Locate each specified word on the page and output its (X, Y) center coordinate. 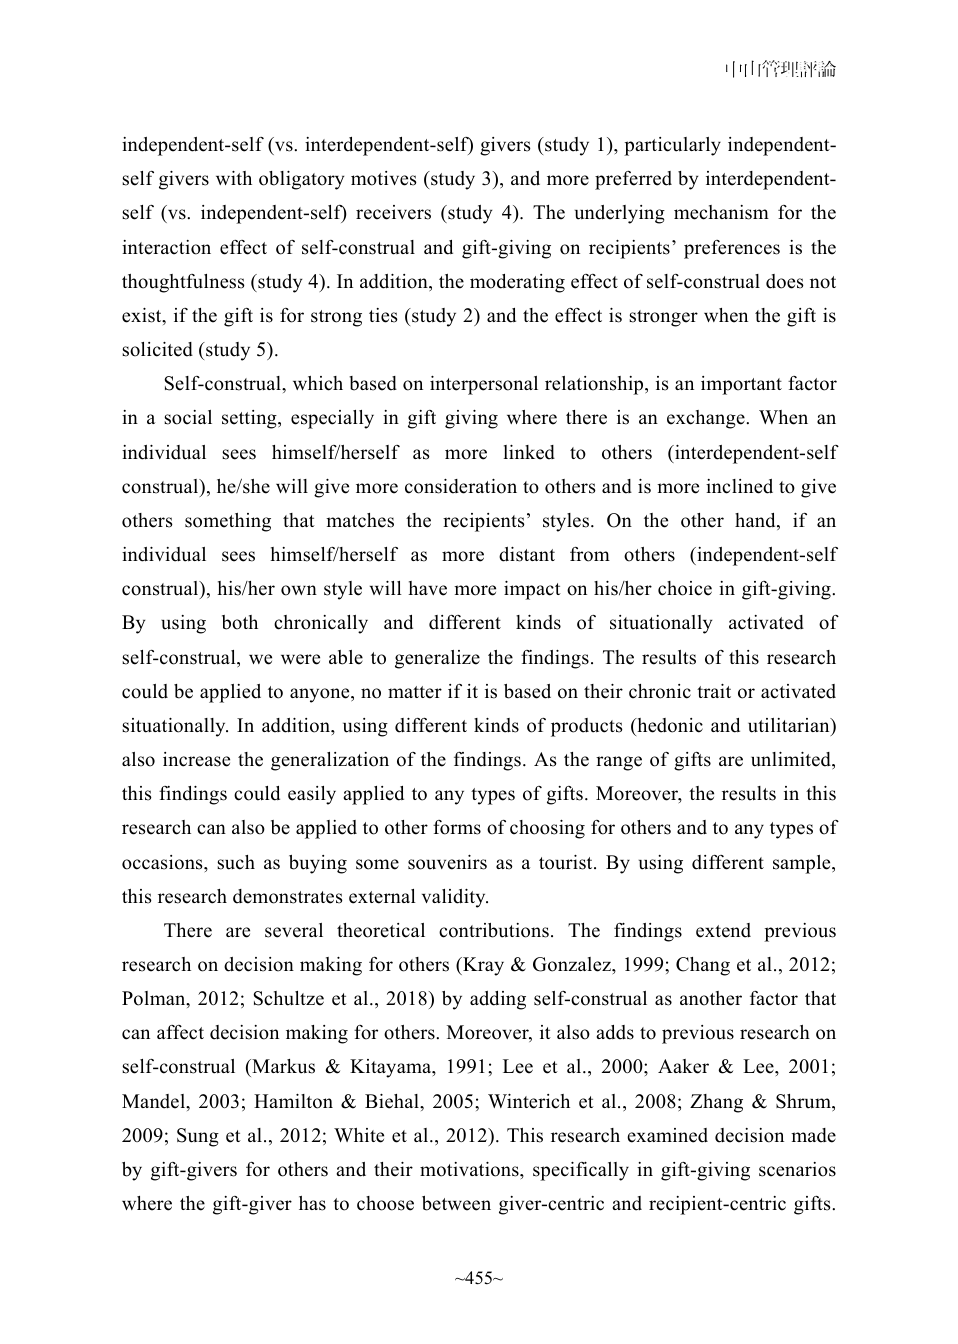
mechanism (721, 212)
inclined (739, 486)
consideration (461, 486)
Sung (198, 1137)
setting (250, 419)
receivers (393, 212)
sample (803, 864)
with (234, 178)
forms (457, 827)
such (236, 862)
